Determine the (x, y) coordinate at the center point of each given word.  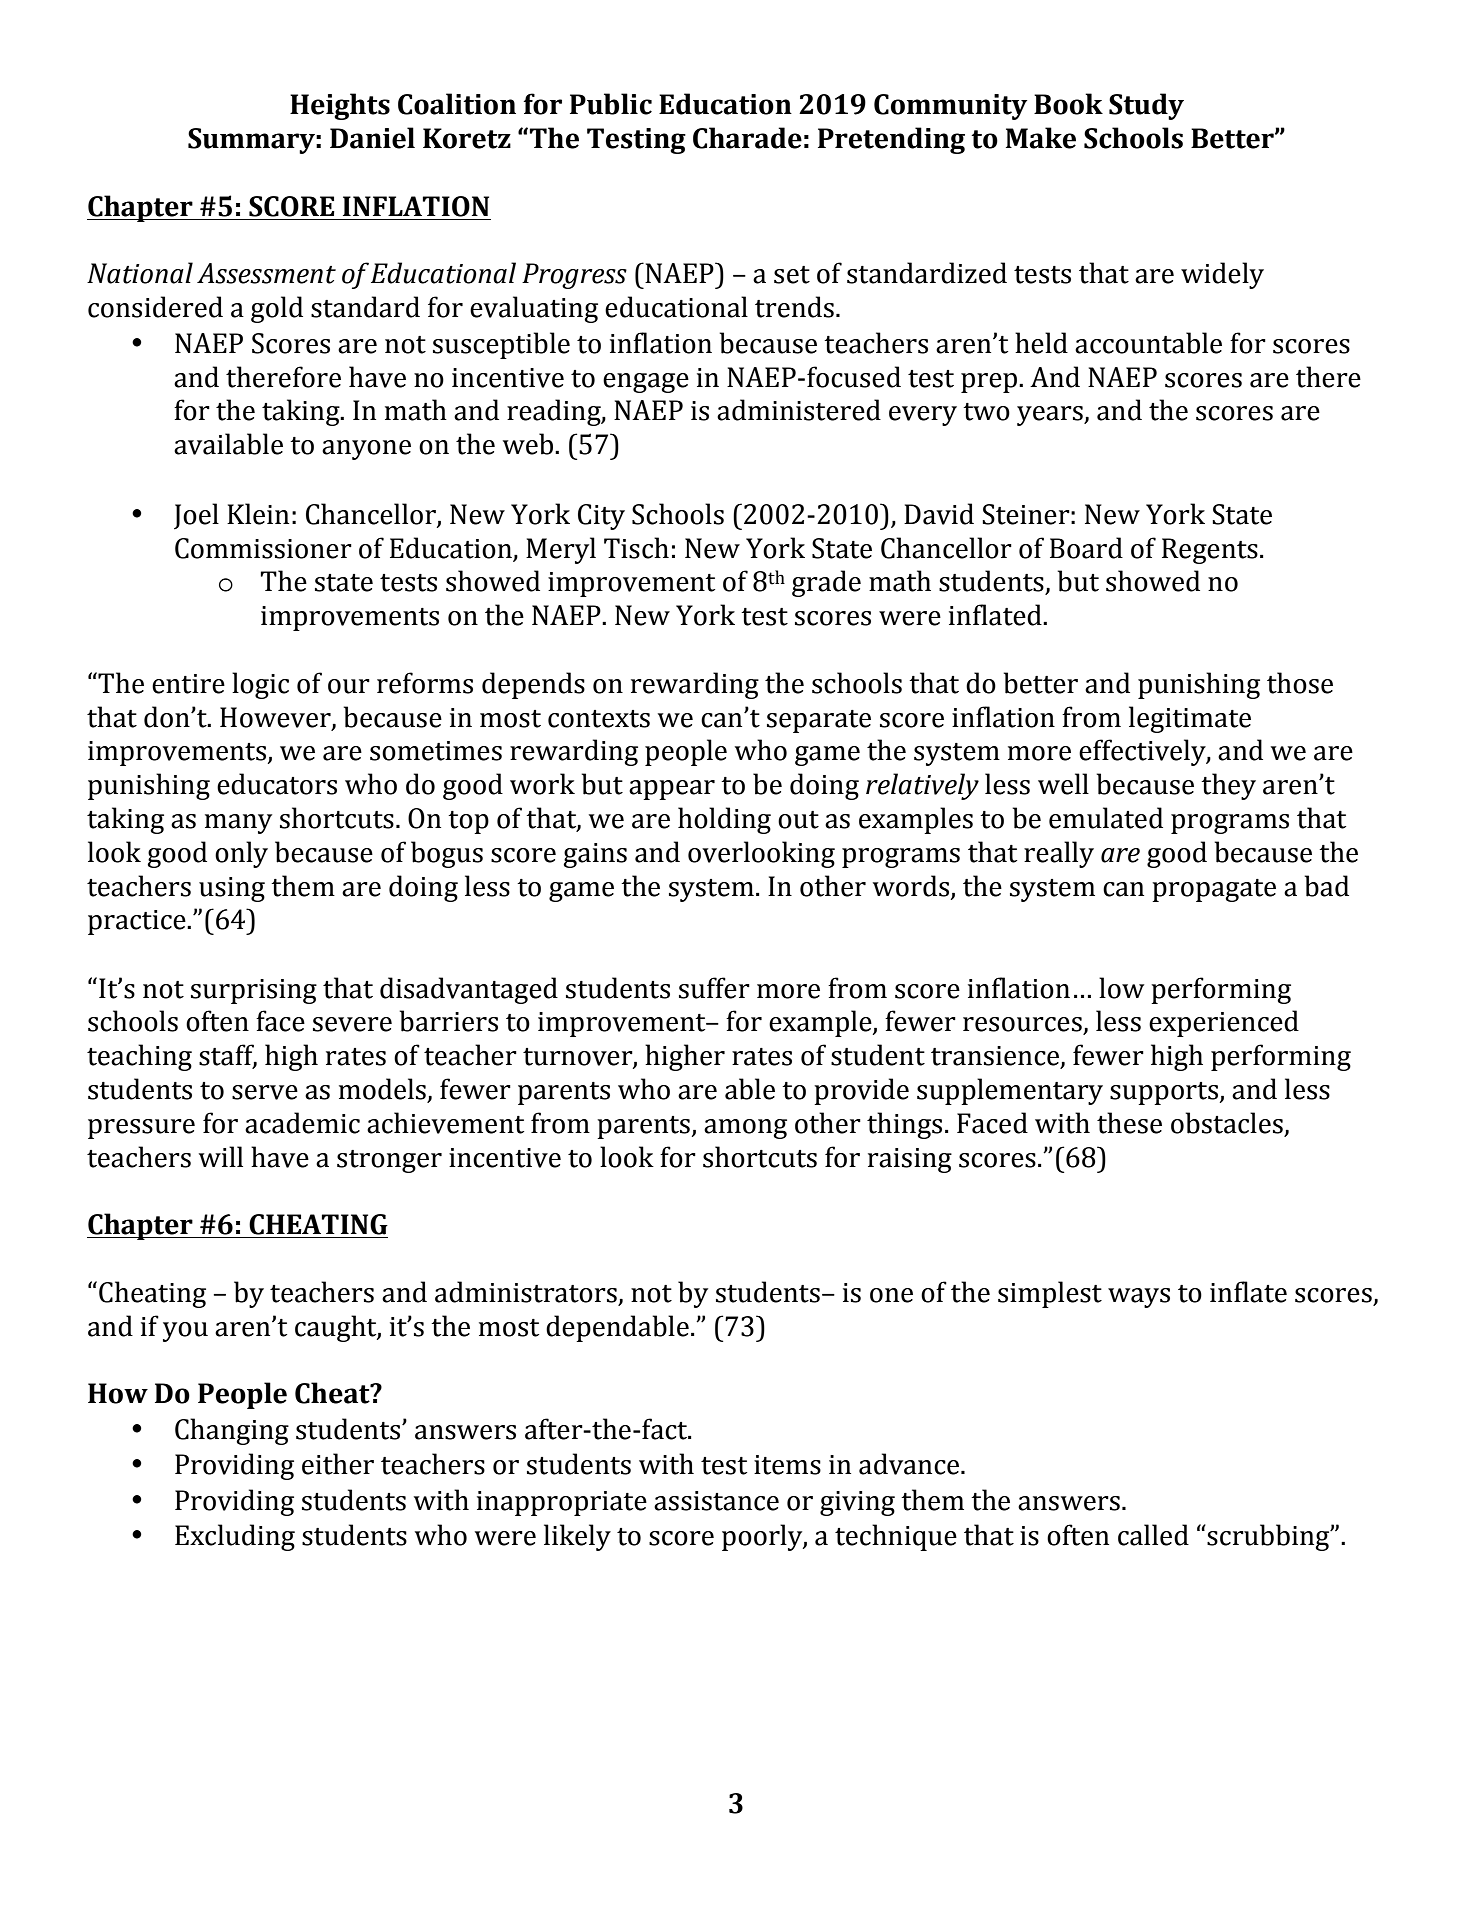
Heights (340, 106)
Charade (747, 138)
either (338, 1464)
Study (1146, 106)
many (238, 824)
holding (724, 820)
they (1228, 786)
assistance (716, 1501)
